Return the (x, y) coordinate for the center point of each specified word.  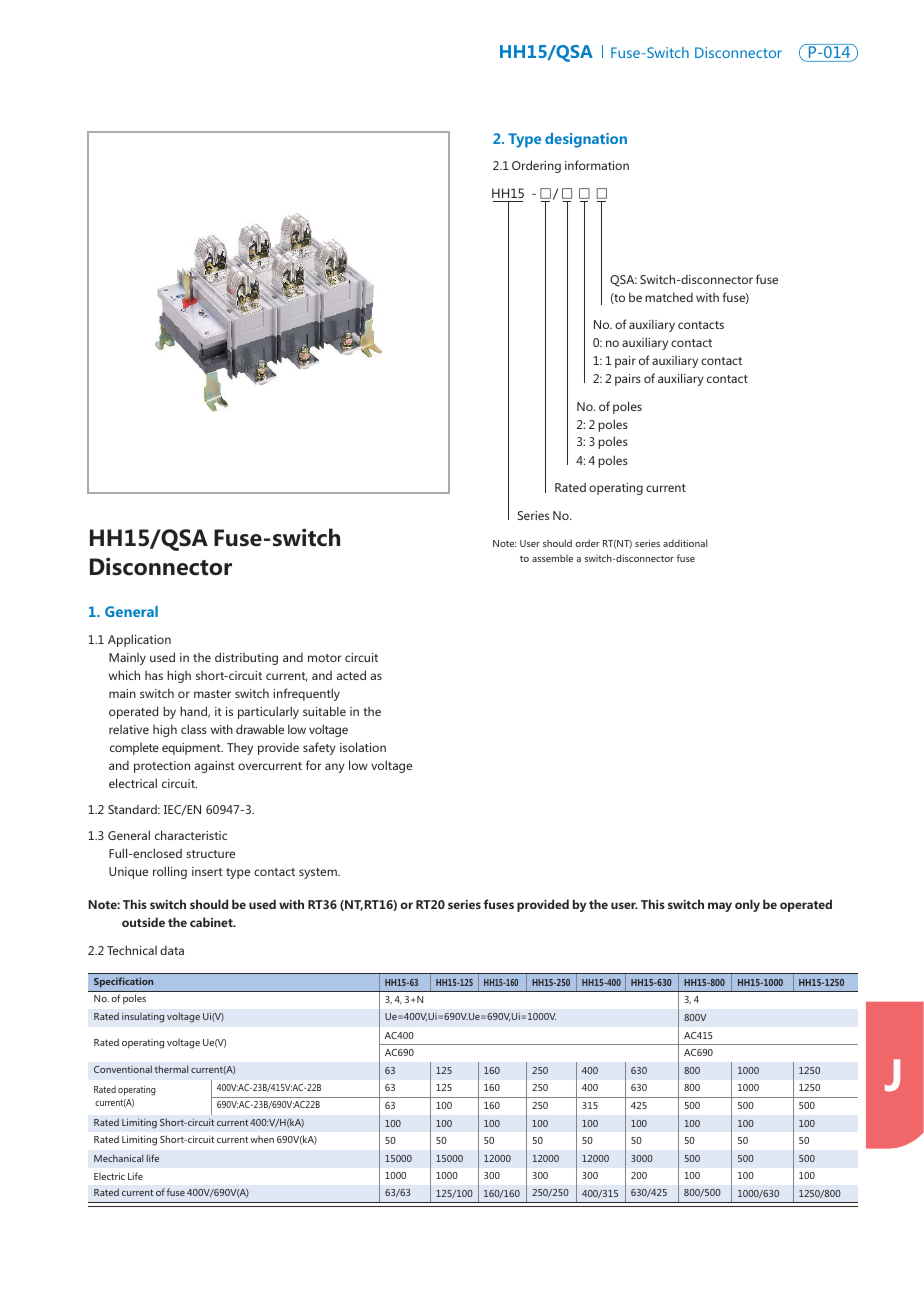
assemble (552, 558)
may (720, 907)
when (262, 1139)
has (154, 675)
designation (586, 140)
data (172, 950)
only (747, 905)
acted (351, 675)
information (597, 165)
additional (685, 543)
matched (669, 297)
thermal (171, 1069)
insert (207, 871)
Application (139, 640)
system (319, 873)
